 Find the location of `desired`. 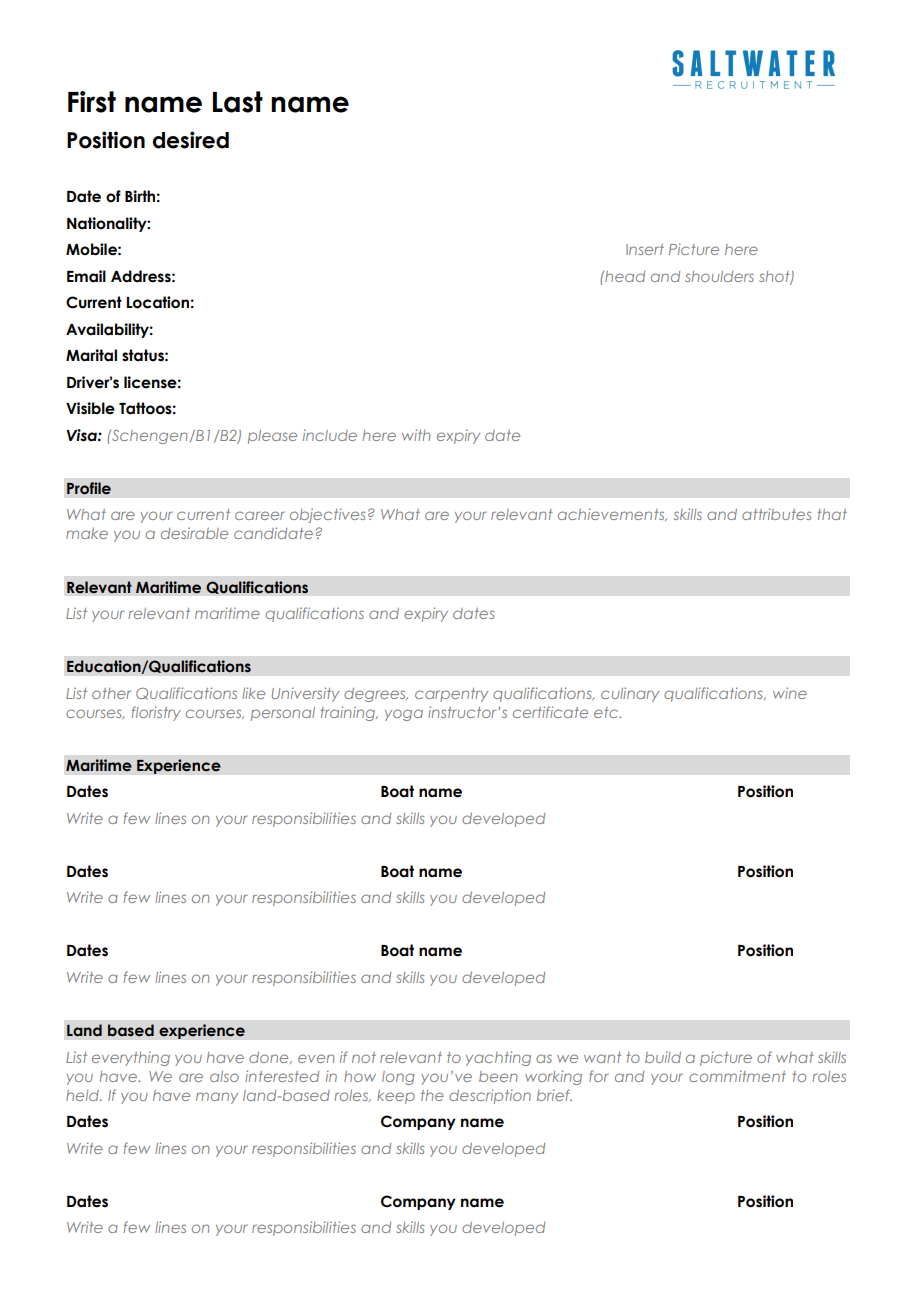

desired is located at coordinates (191, 140).
